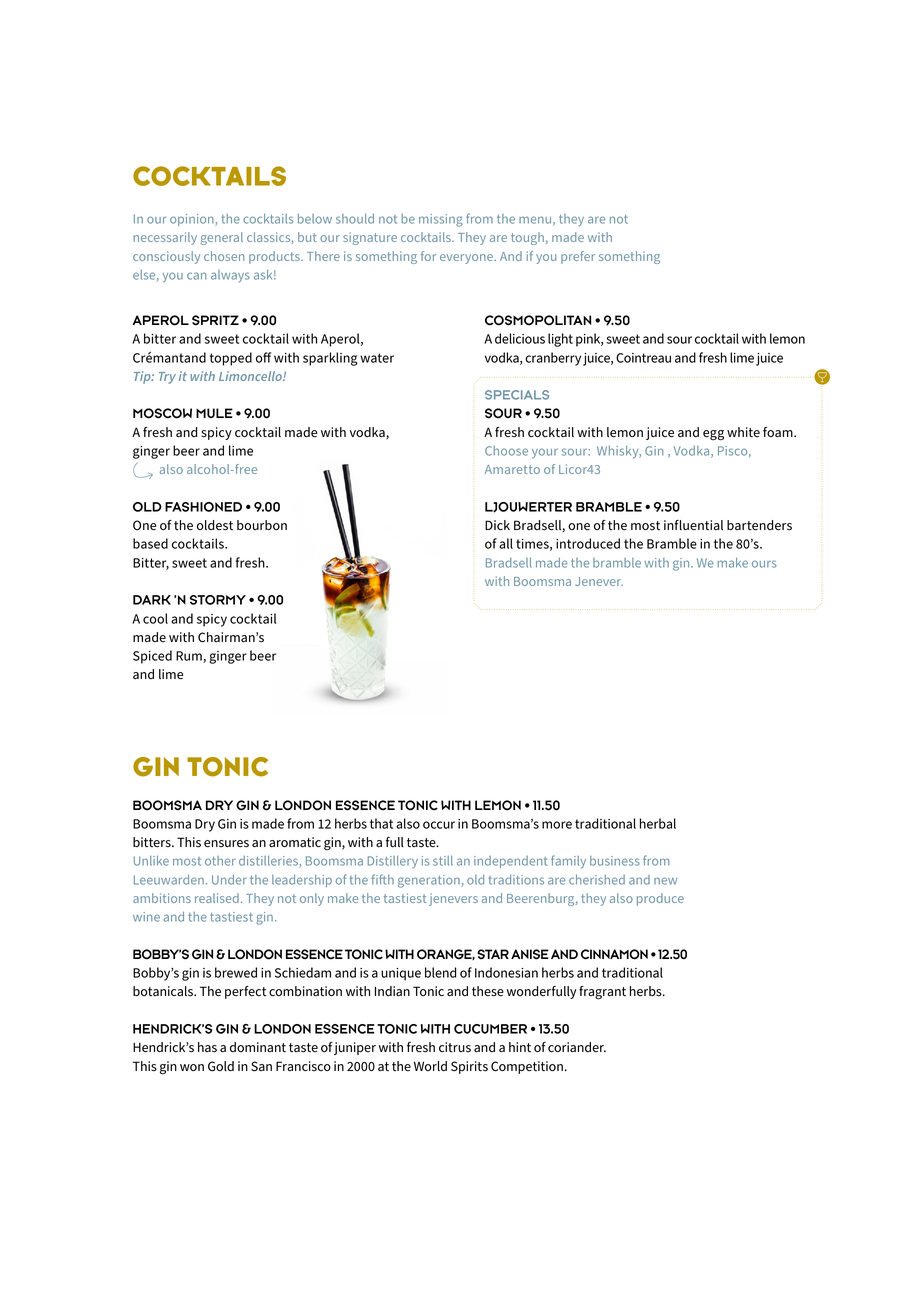 The width and height of the page is (924, 1308). Describe the element at coordinates (226, 844) in the page. I see `ensures` at that location.
